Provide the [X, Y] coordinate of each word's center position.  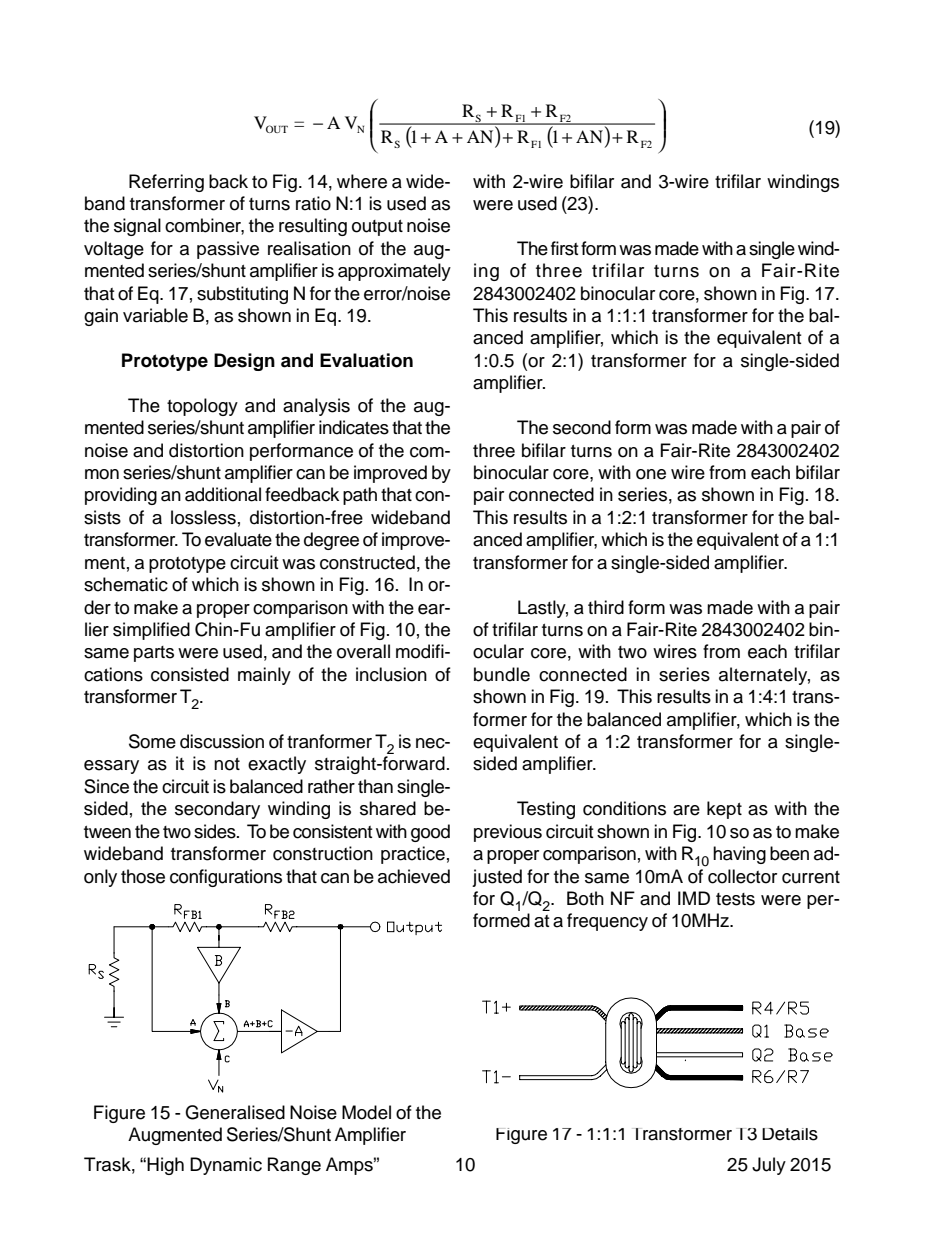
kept [724, 810]
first [564, 248]
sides [216, 831]
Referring [166, 183]
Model [366, 1112]
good [430, 833]
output [377, 228]
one [651, 474]
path [360, 496]
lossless [203, 517]
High [165, 1166]
